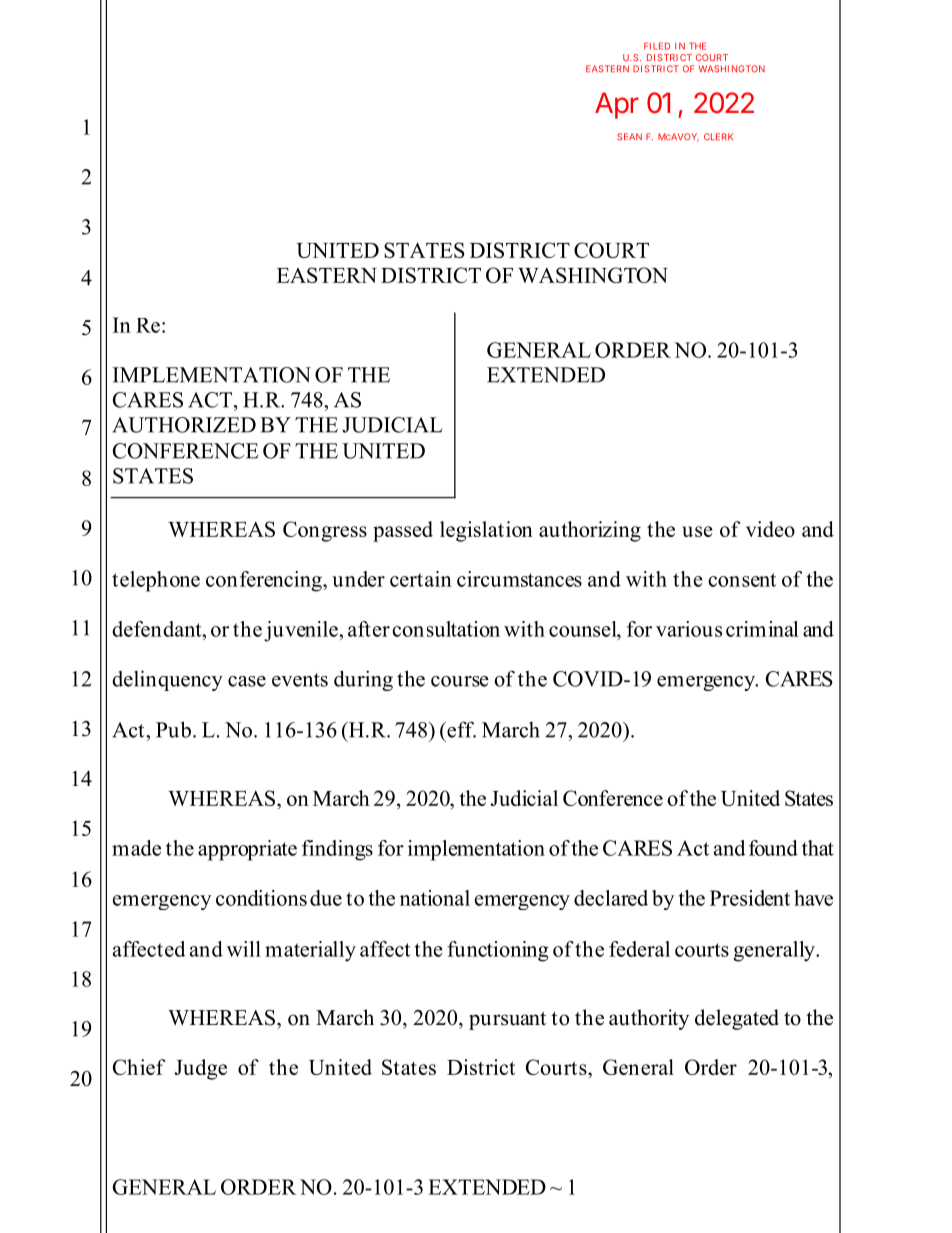 The height and width of the image is (1233, 952). I want to click on legislation, so click(486, 531).
